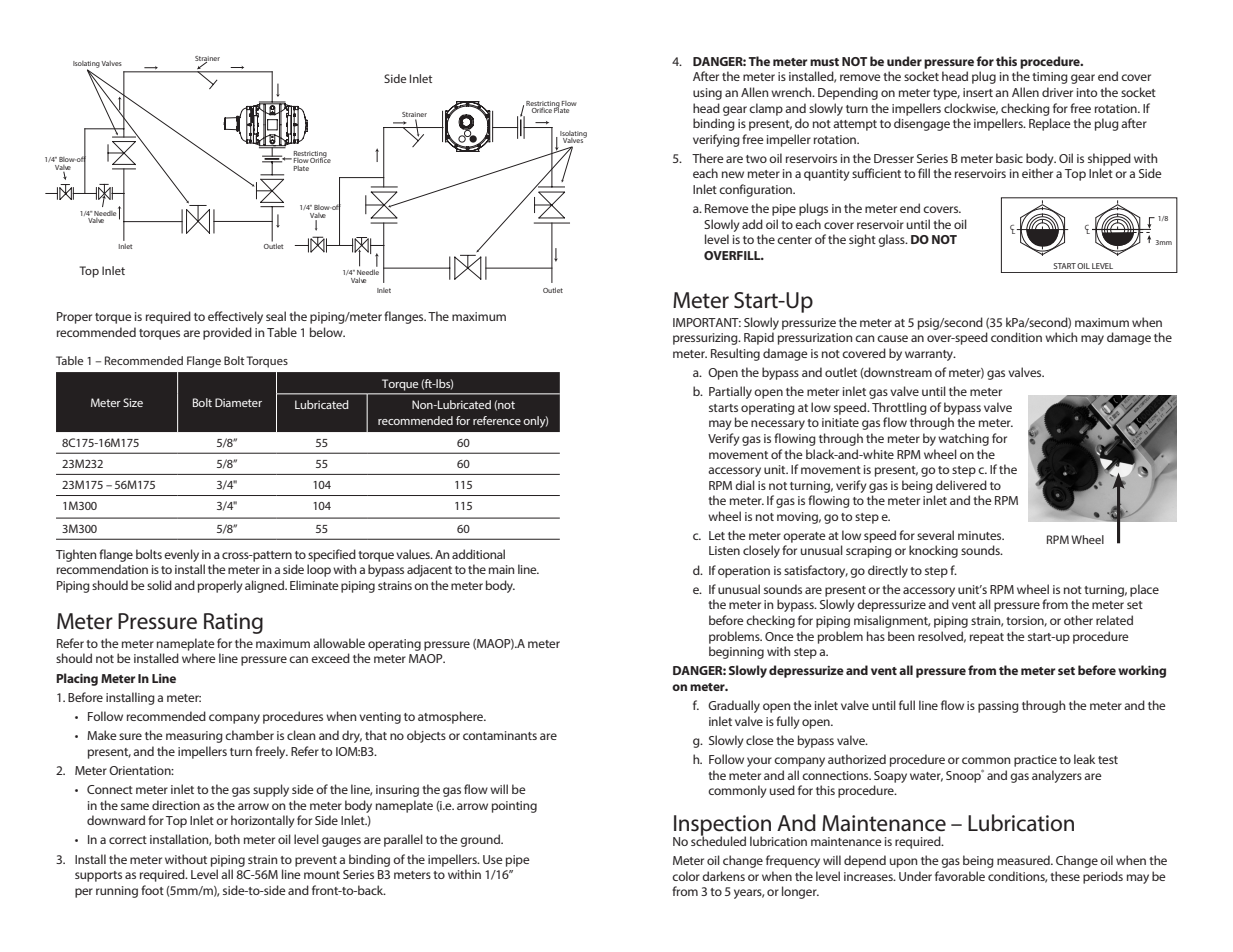  What do you see at coordinates (766, 109) in the screenshot?
I see `clamp` at bounding box center [766, 109].
